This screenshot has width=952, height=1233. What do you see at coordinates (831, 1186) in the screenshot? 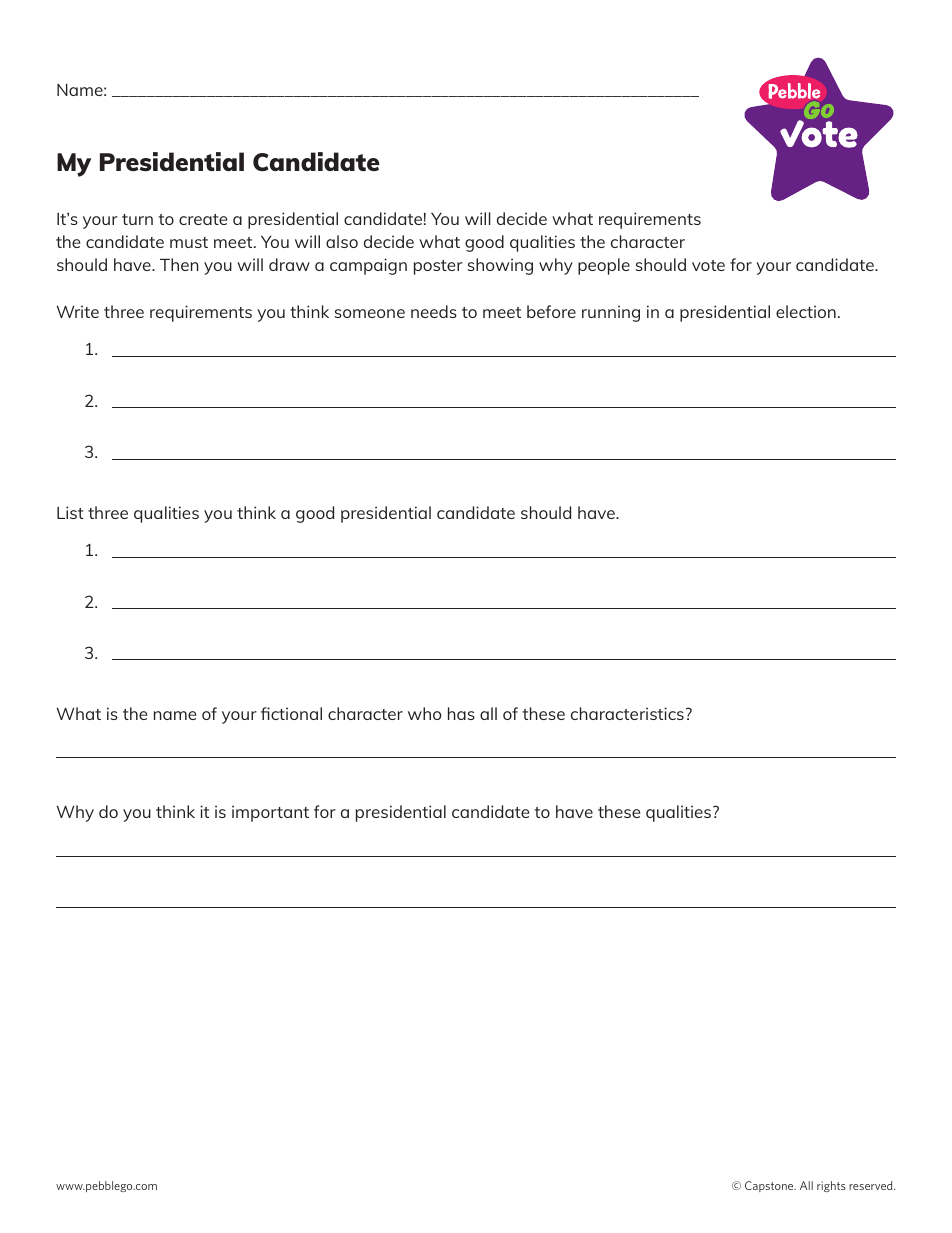
I see `rights` at bounding box center [831, 1186].
